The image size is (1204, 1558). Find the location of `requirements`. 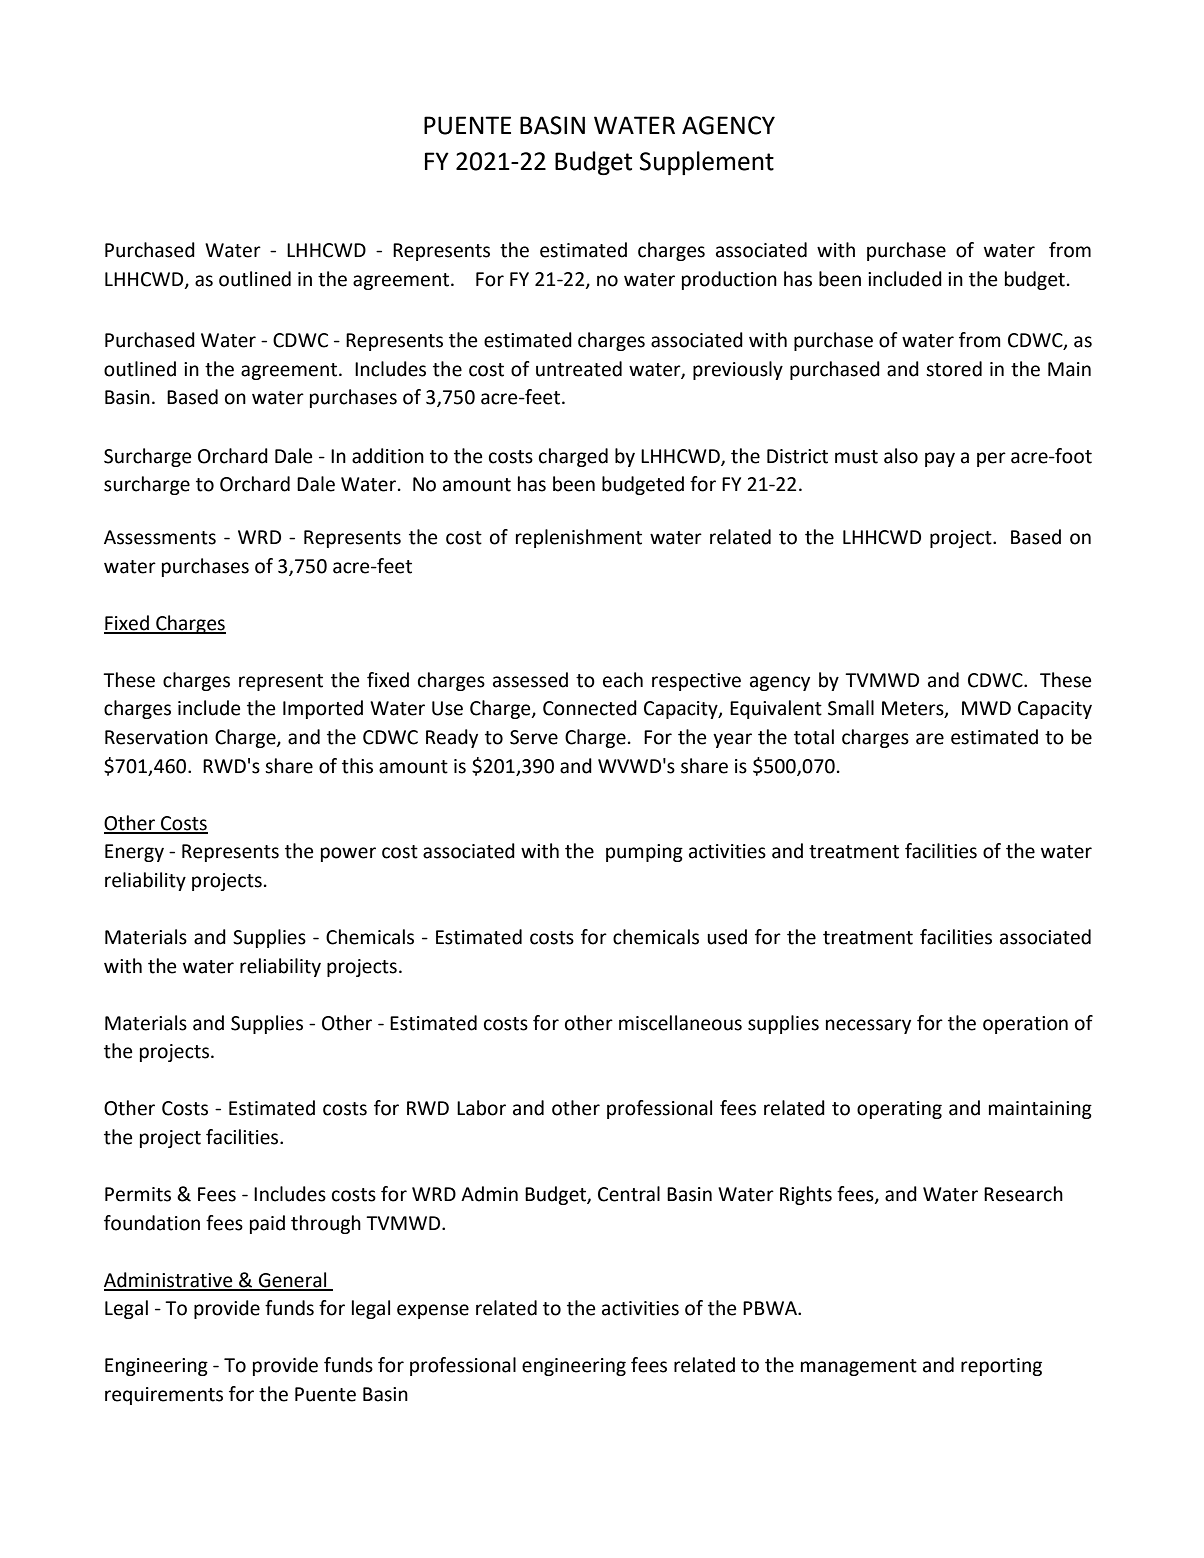

requirements is located at coordinates (164, 1396).
